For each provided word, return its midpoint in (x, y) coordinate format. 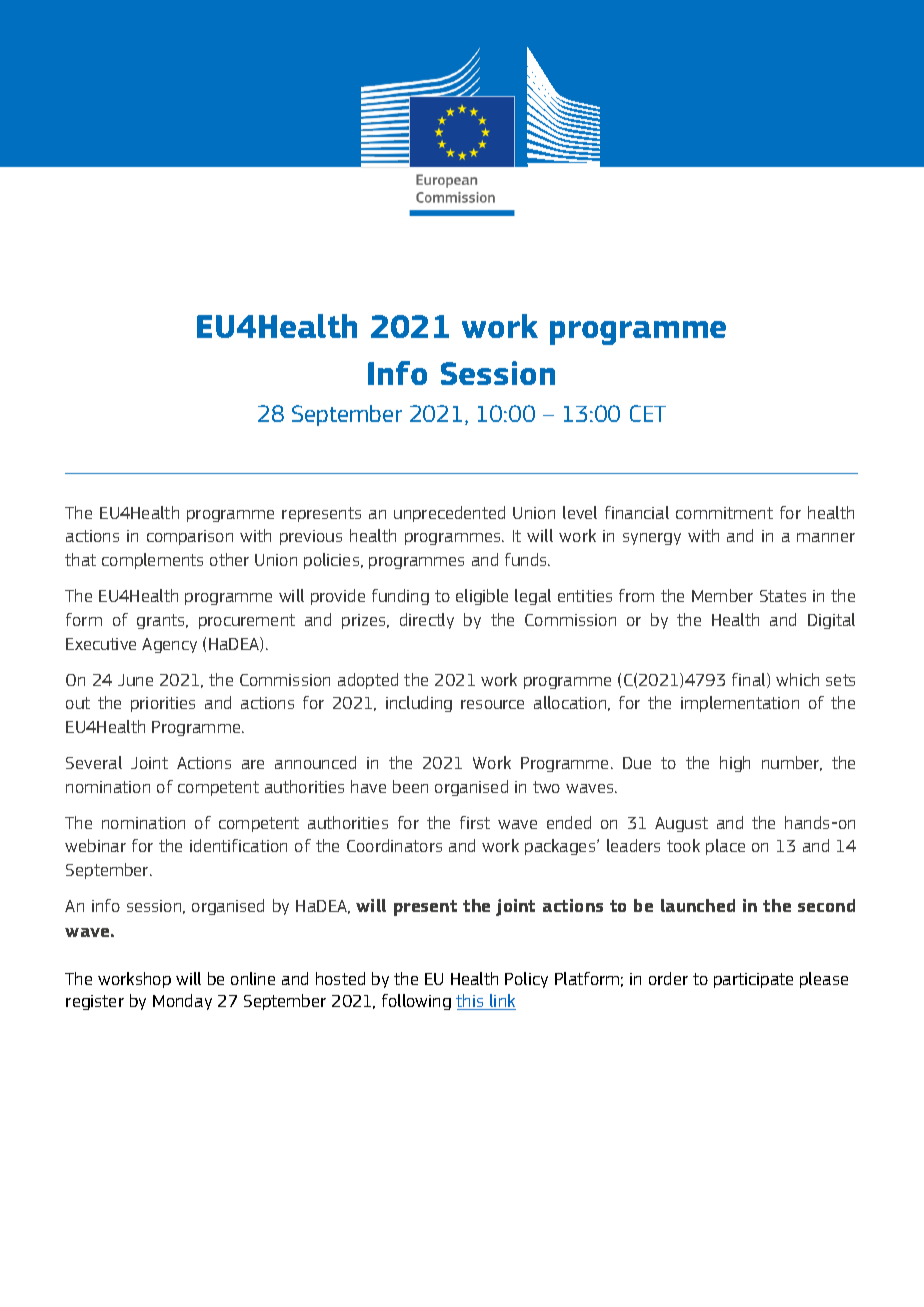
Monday (182, 1002)
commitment (724, 513)
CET (648, 413)
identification (238, 845)
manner (826, 537)
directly (427, 621)
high (735, 764)
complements (152, 561)
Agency (169, 645)
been (410, 786)
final (750, 680)
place (725, 847)
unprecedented (449, 514)
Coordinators (394, 845)
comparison (190, 537)
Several (94, 762)
